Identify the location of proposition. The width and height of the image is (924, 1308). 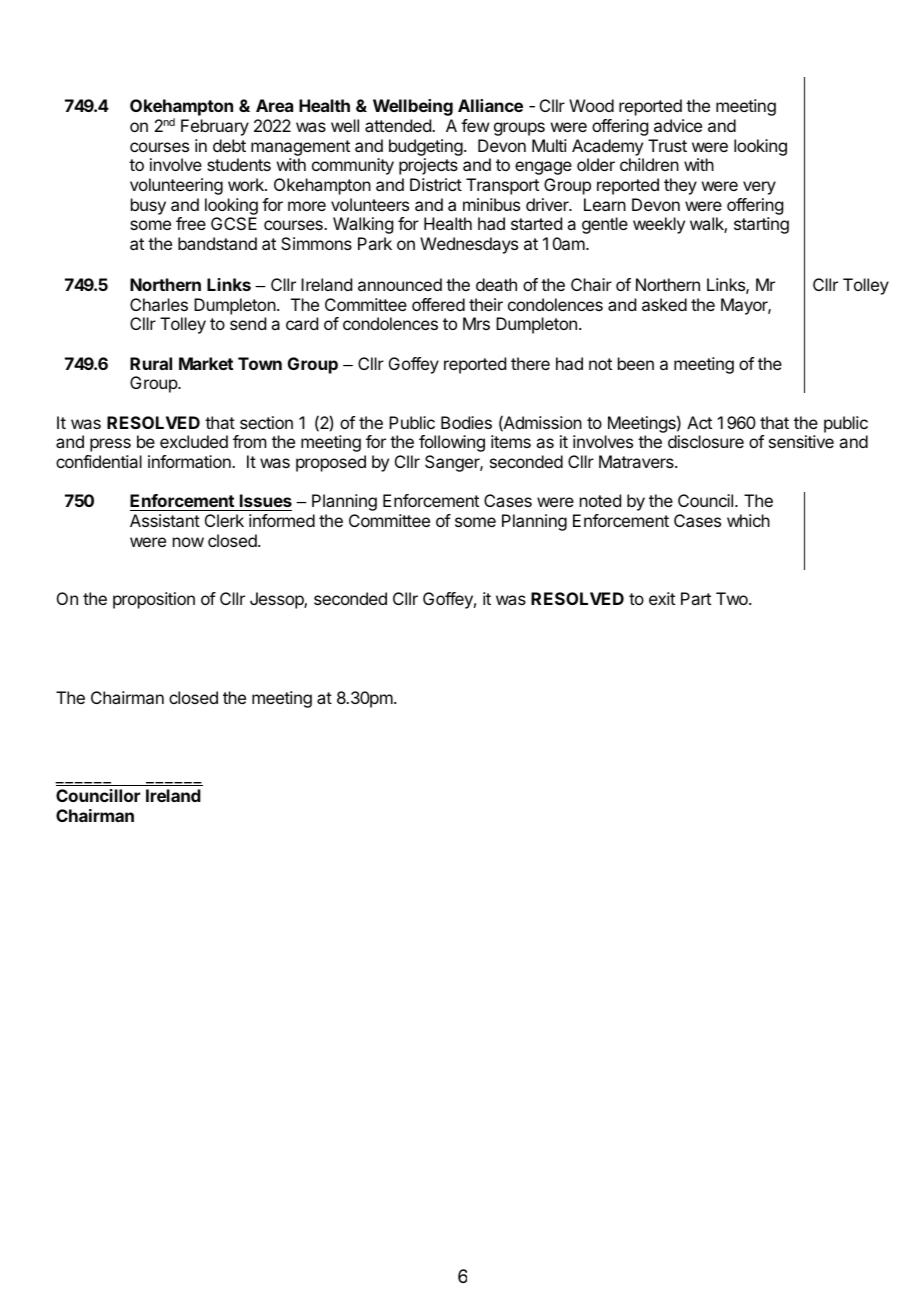
(154, 600).
